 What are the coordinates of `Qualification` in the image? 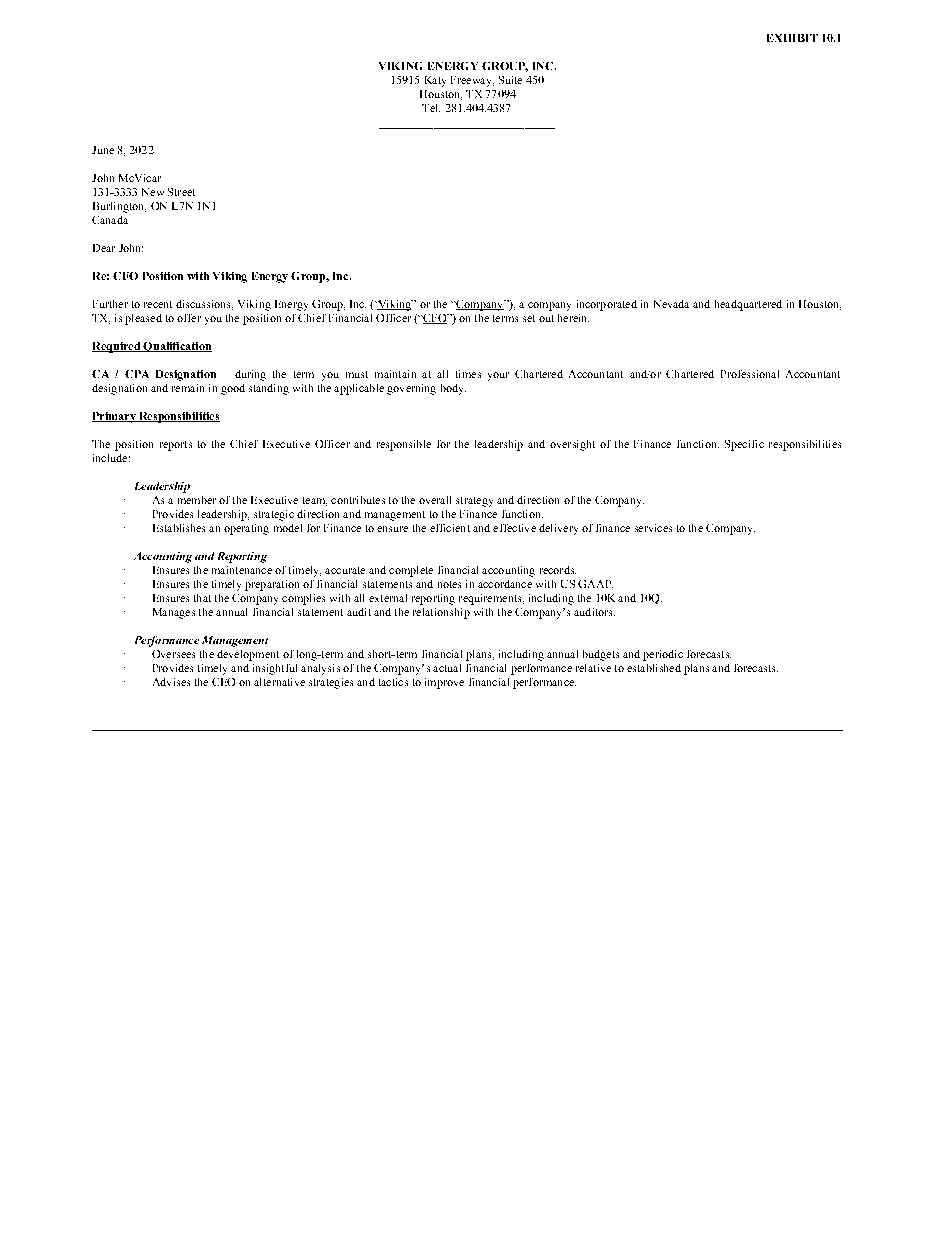 It's located at (177, 347).
